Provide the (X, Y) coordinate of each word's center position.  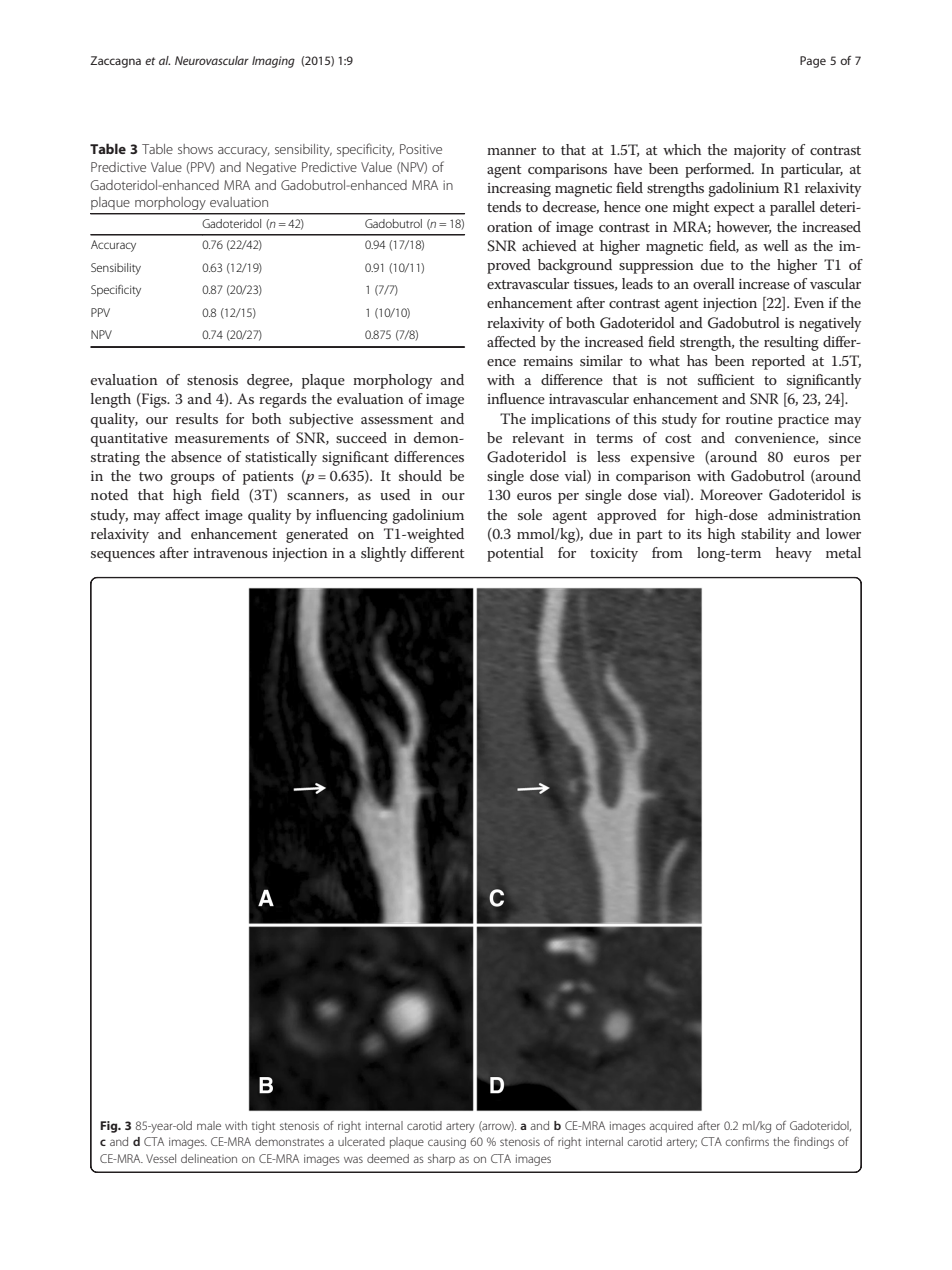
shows (195, 149)
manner (511, 151)
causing (447, 1143)
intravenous (230, 553)
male (209, 1125)
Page (813, 62)
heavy (794, 554)
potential (515, 554)
